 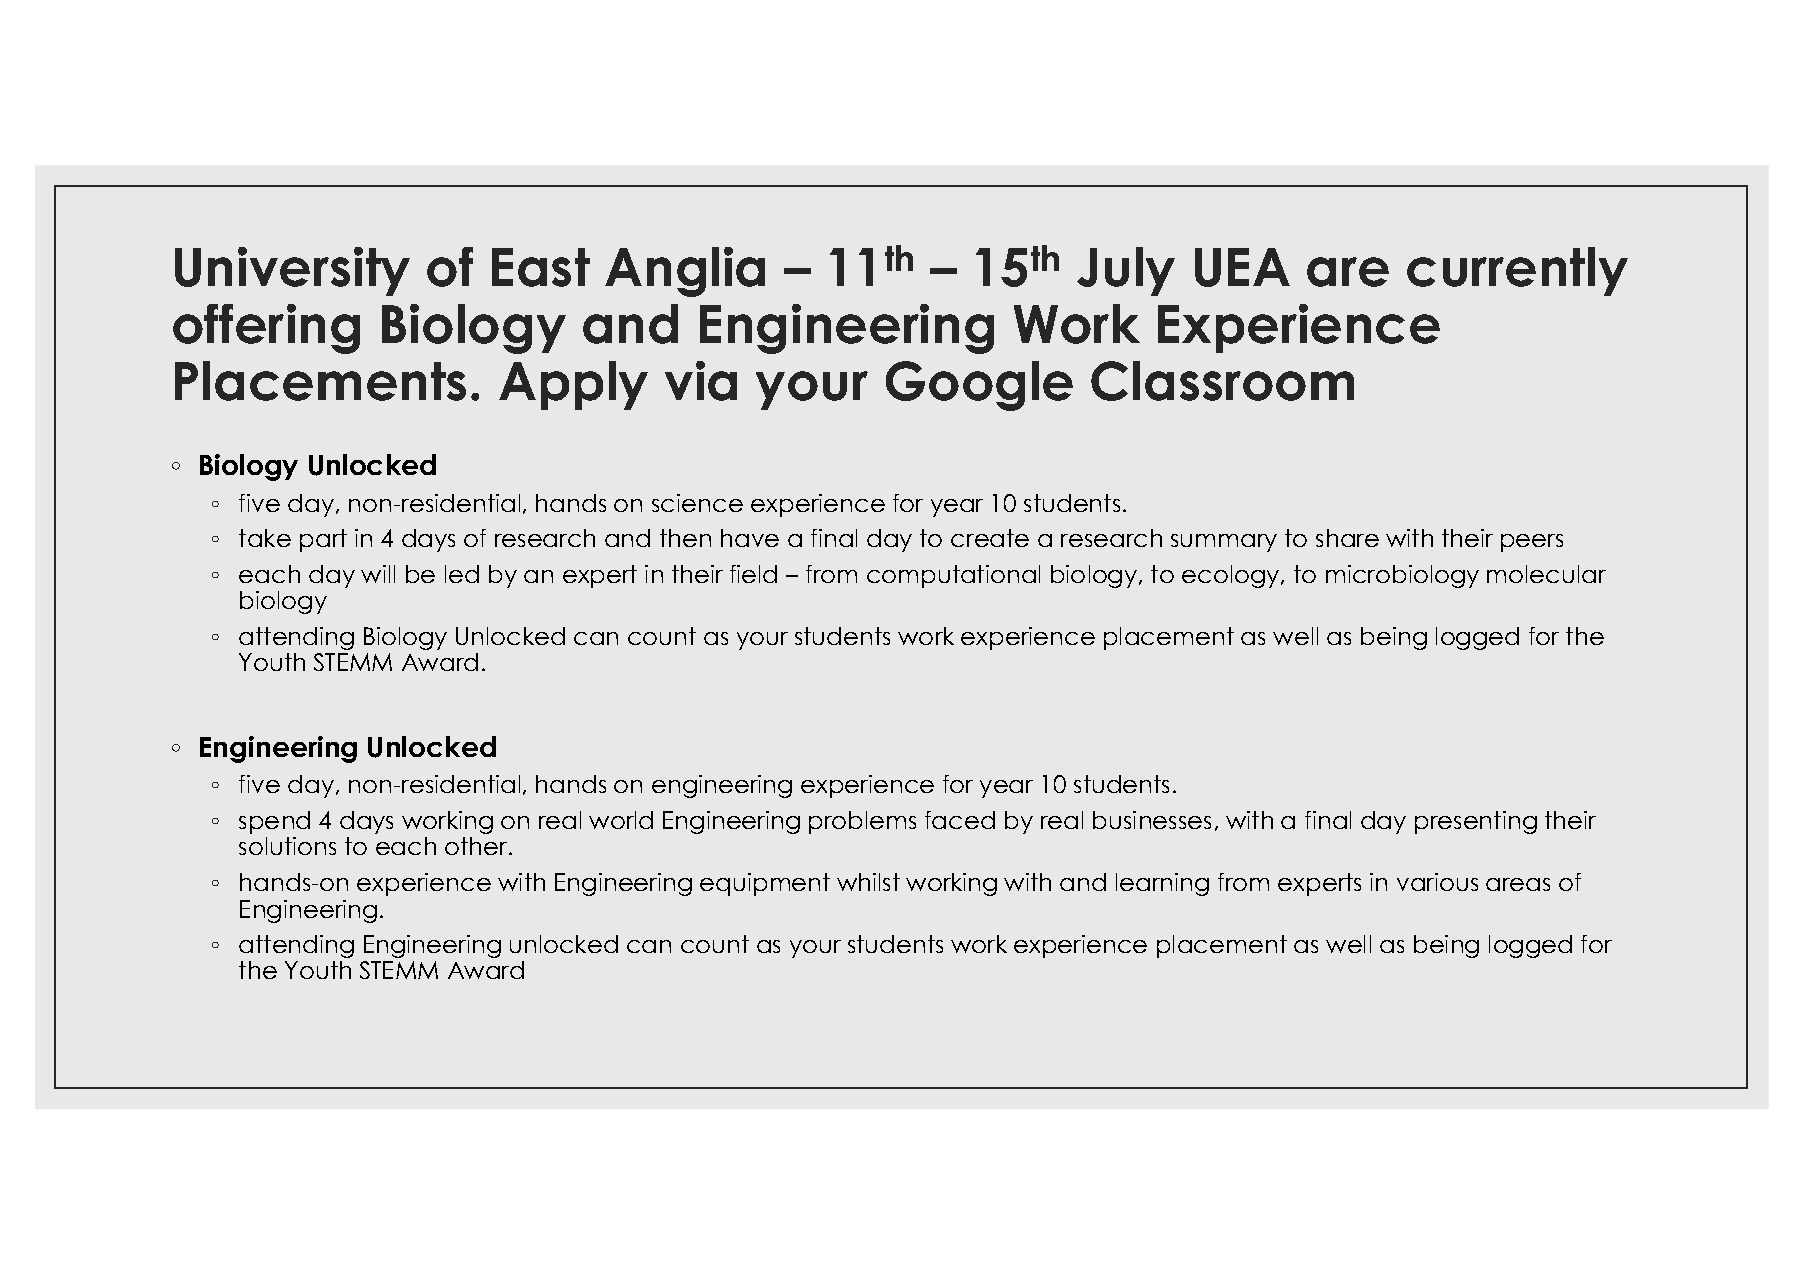 What do you see at coordinates (868, 882) in the screenshot?
I see `whilst` at bounding box center [868, 882].
